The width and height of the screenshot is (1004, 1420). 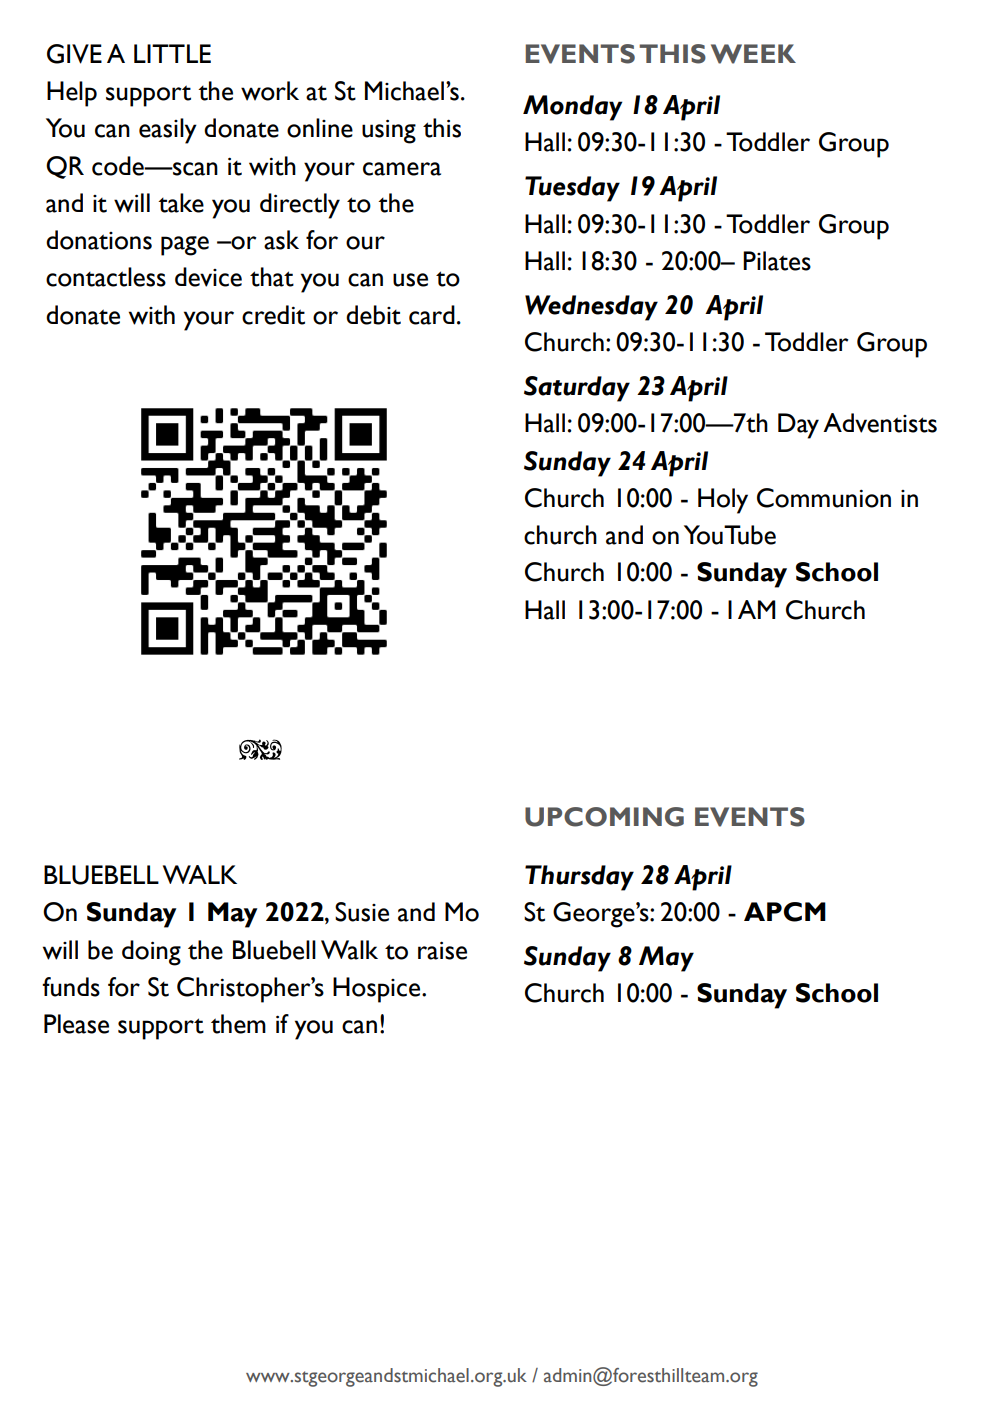 I want to click on Holy, so click(x=723, y=501).
